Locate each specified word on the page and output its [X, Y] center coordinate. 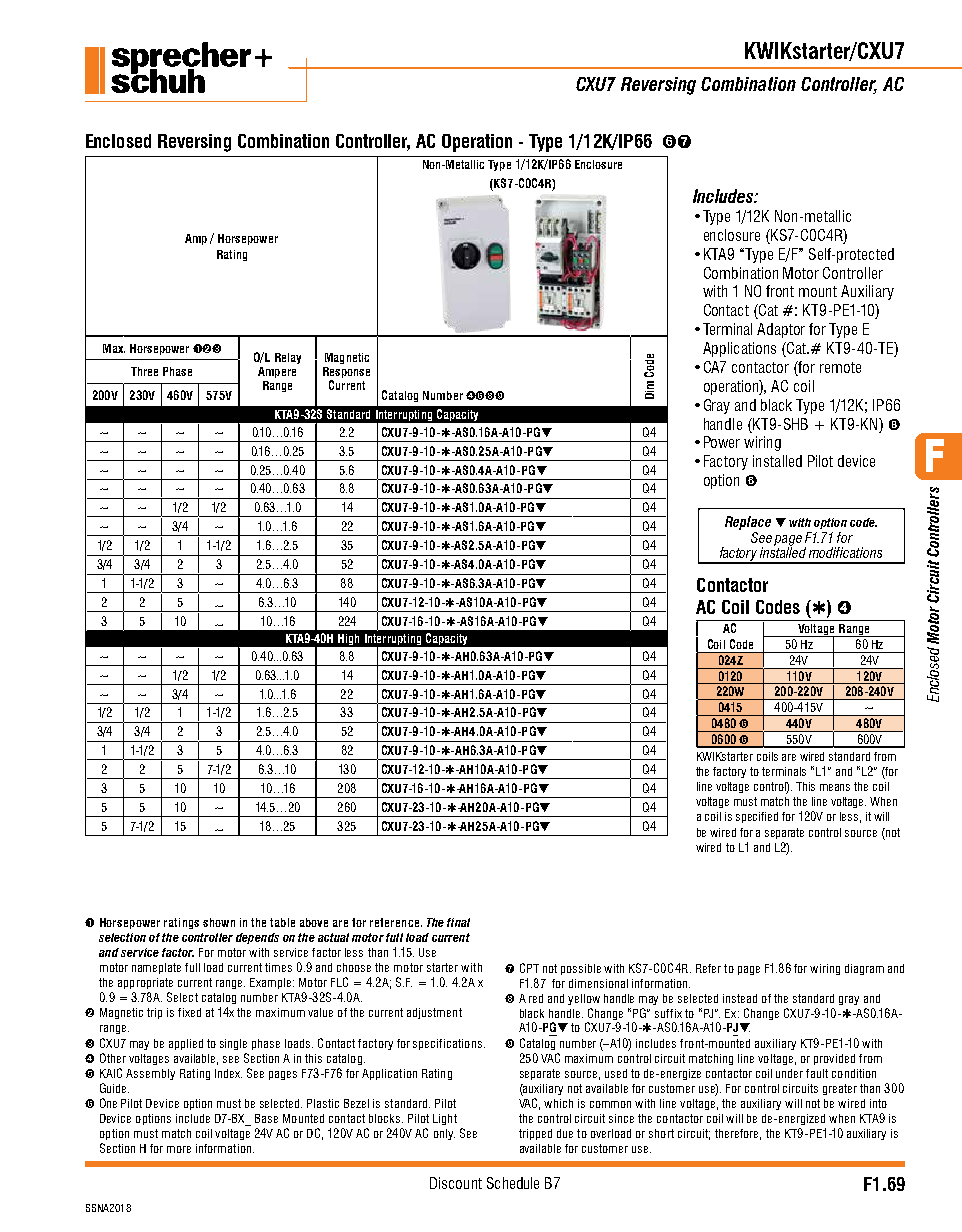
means [835, 787]
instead [740, 998]
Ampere [277, 372]
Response [346, 374]
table [282, 922]
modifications [845, 552]
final [458, 922]
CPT [529, 968]
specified [757, 817]
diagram [864, 969]
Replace [748, 523]
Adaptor [781, 330]
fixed [189, 1012]
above [314, 922]
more [179, 1149]
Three [144, 371]
